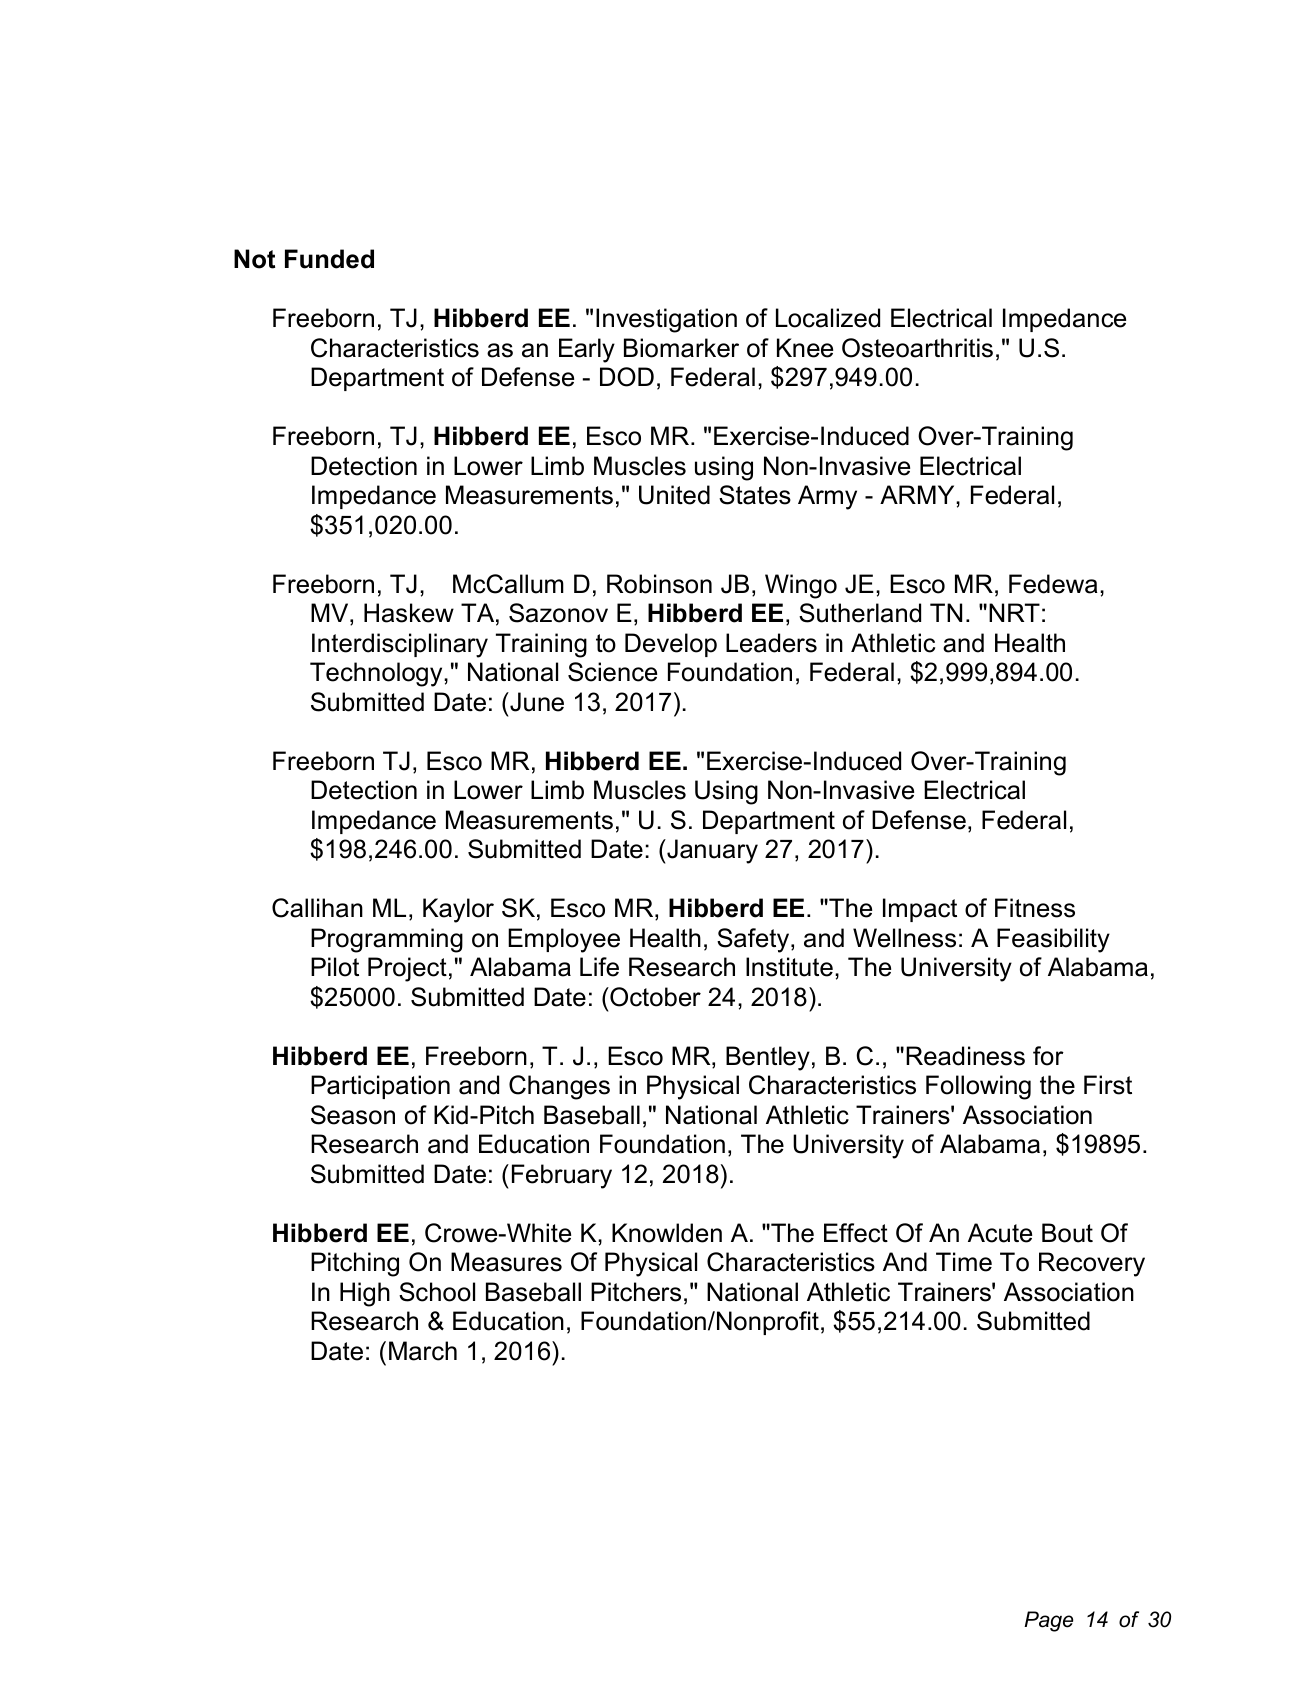  I want to click on Investigation, so click(666, 320).
